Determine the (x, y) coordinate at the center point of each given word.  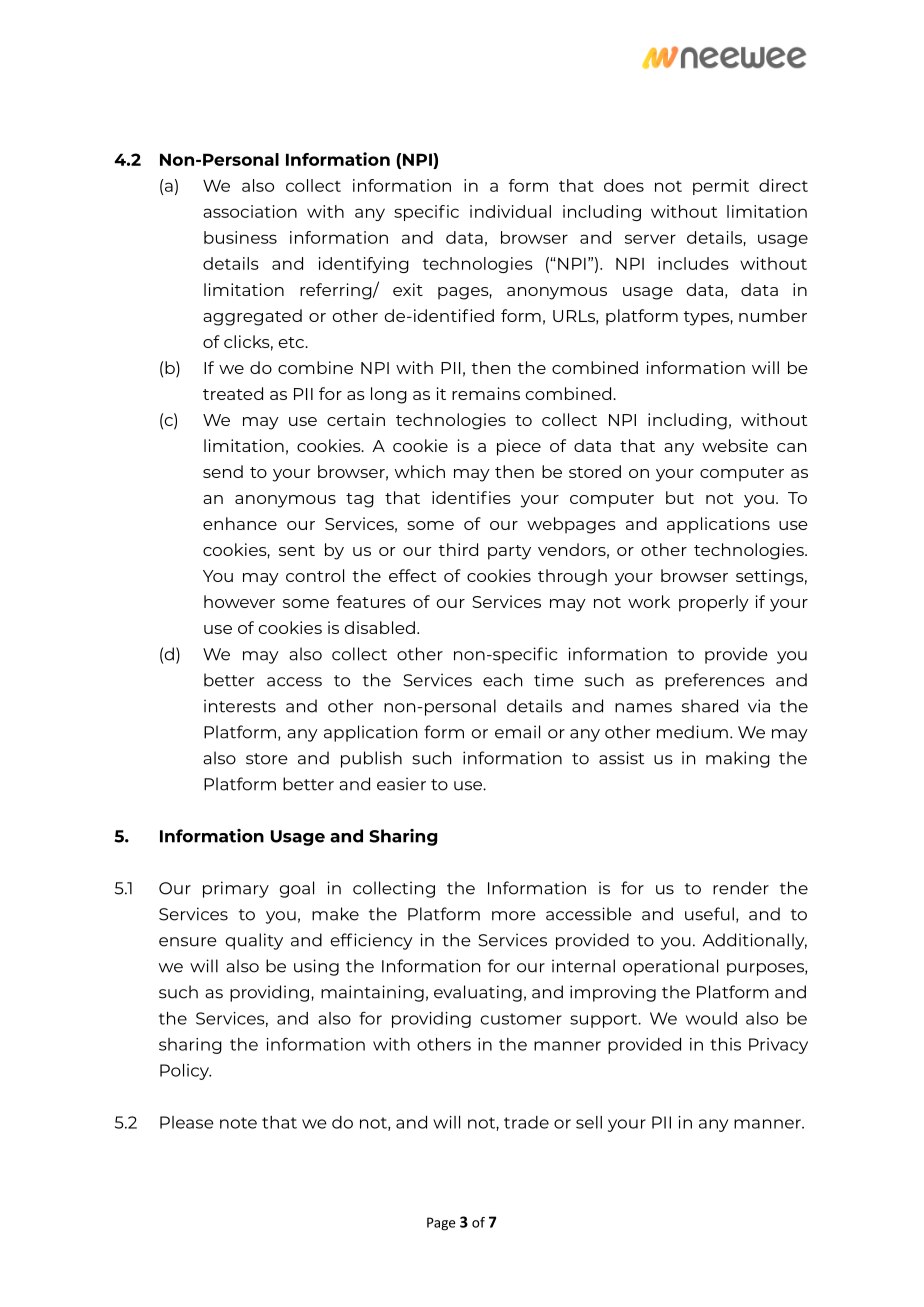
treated (233, 393)
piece (519, 447)
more (514, 916)
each (502, 680)
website (735, 445)
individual (510, 211)
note (238, 1123)
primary (236, 889)
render (741, 888)
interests (240, 706)
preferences (715, 681)
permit (721, 187)
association (250, 211)
